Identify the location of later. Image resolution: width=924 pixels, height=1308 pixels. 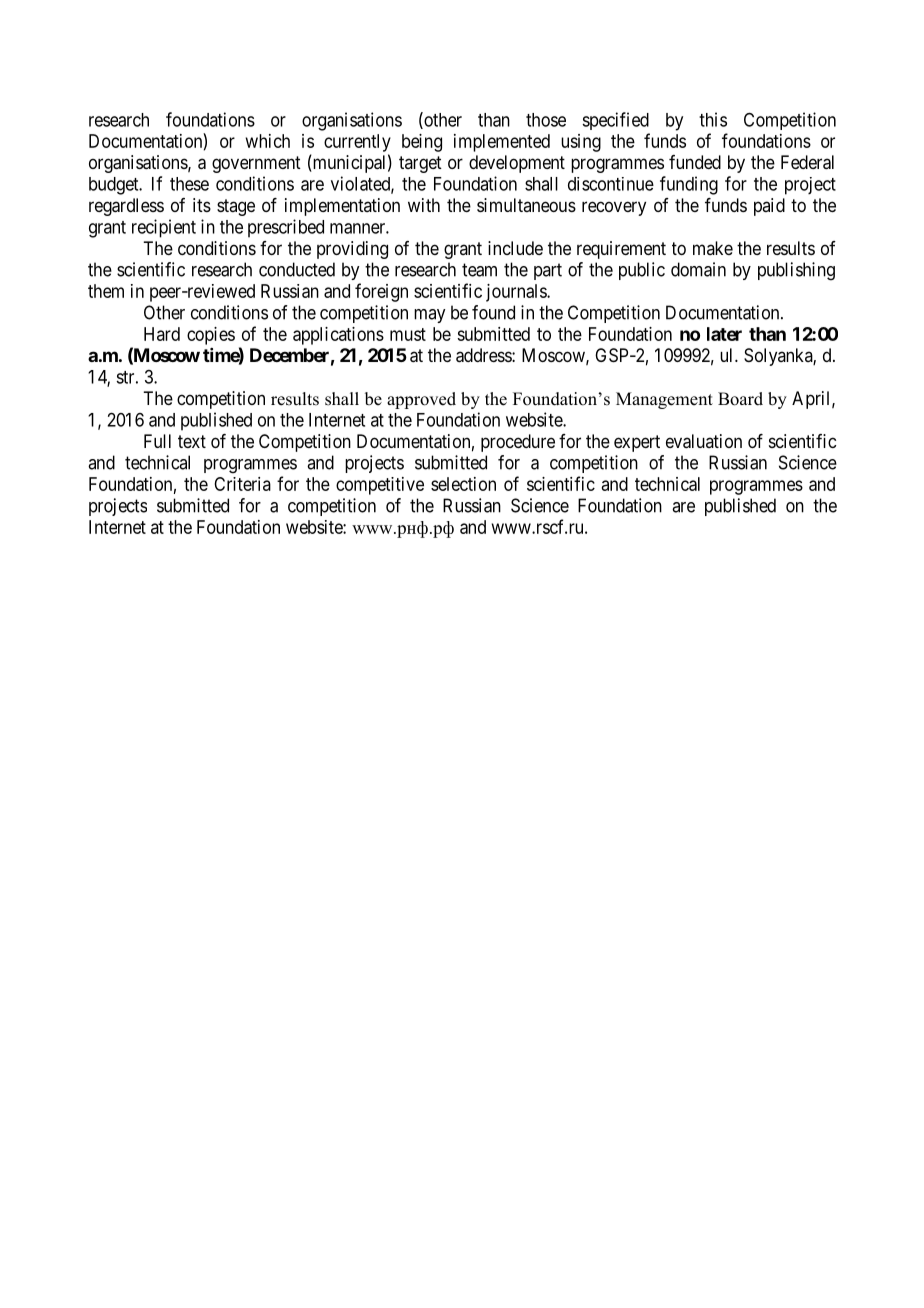
(724, 334).
